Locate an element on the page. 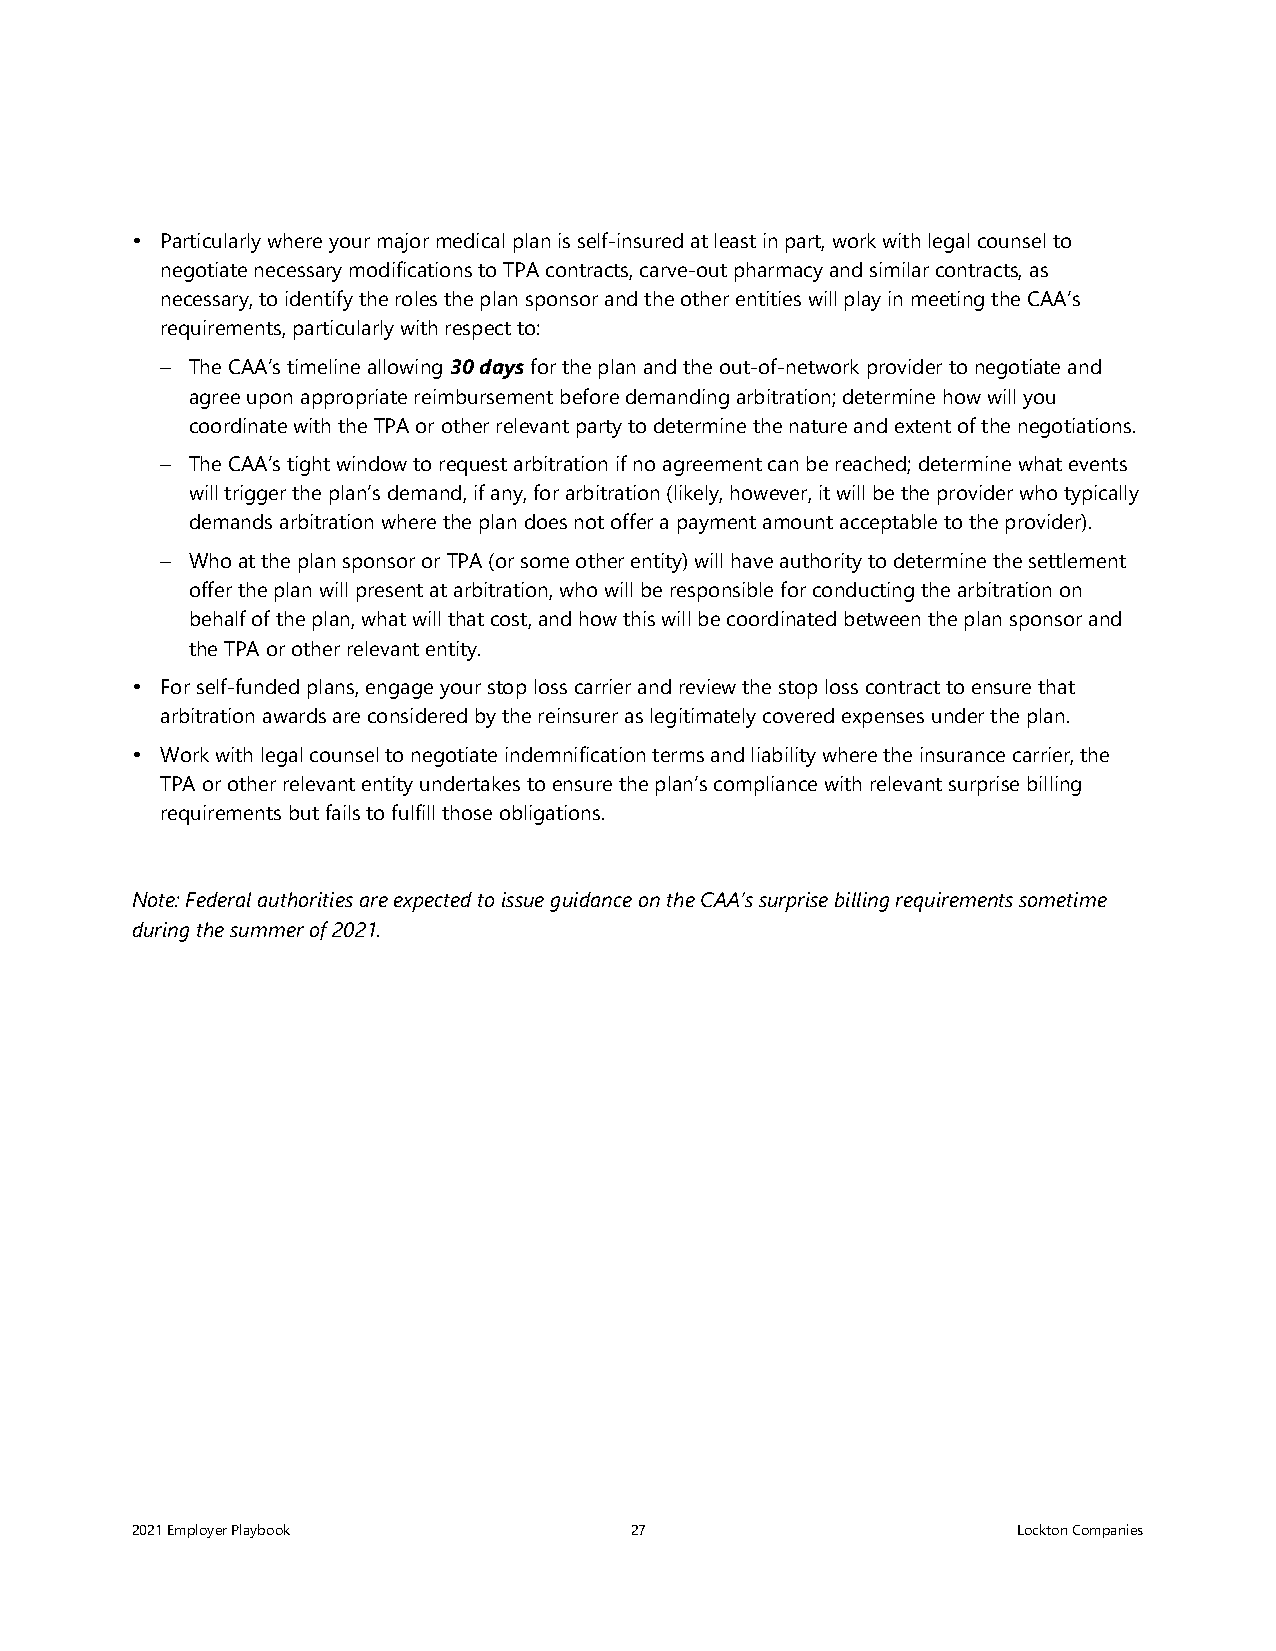 The height and width of the image is (1651, 1276). review is located at coordinates (708, 686).
